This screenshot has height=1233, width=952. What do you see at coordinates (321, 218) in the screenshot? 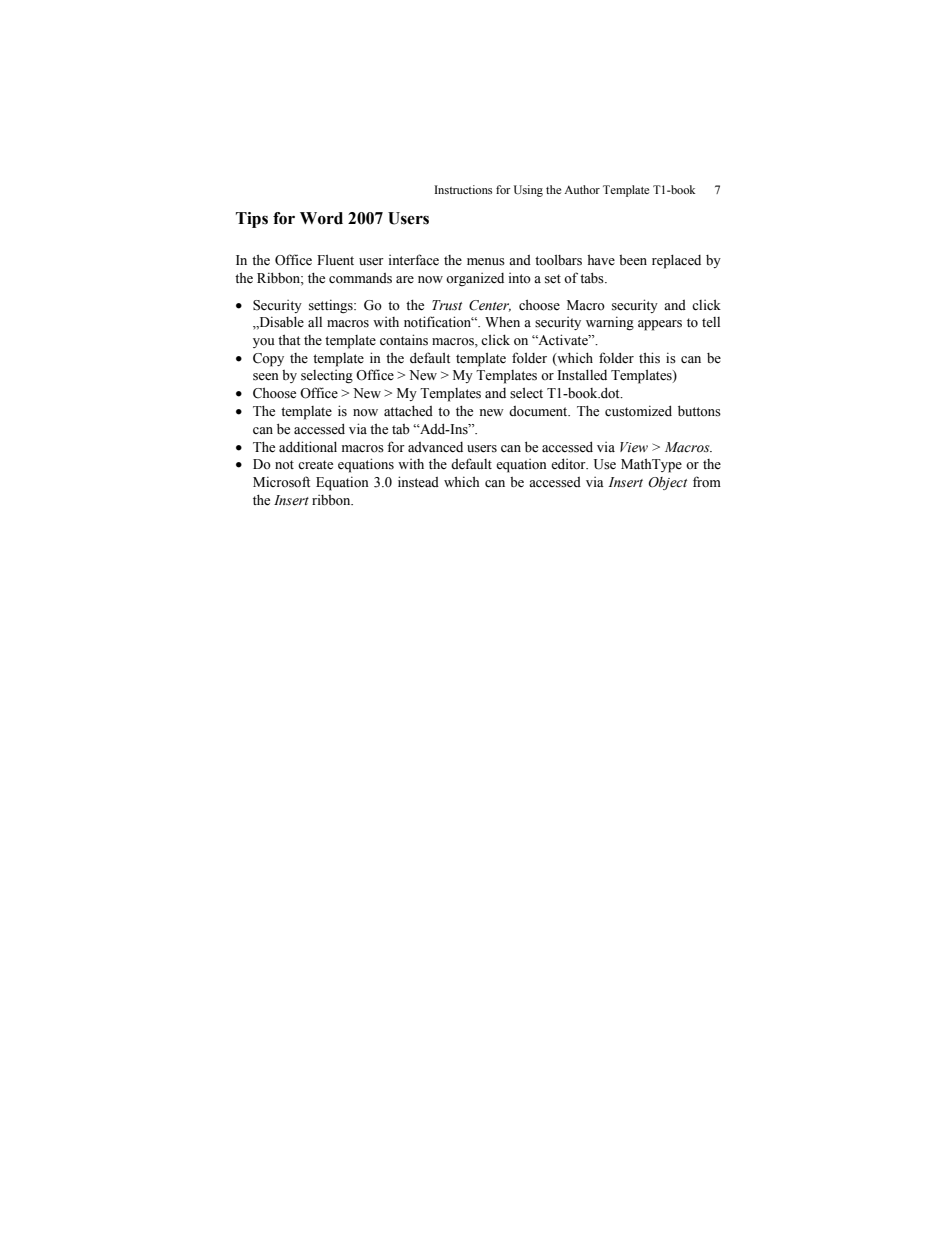
I see `Word` at bounding box center [321, 218].
